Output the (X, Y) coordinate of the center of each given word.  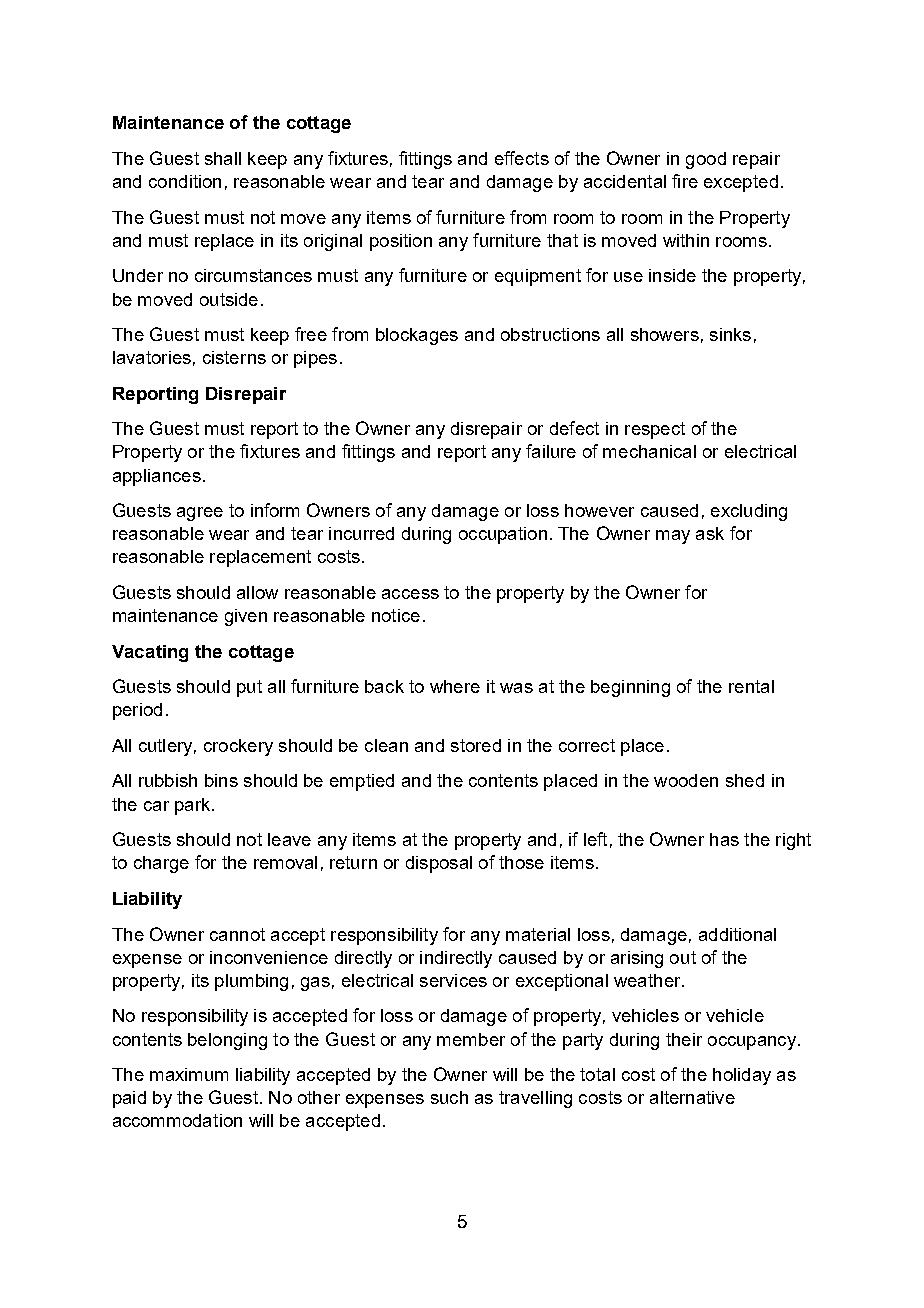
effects (522, 158)
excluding (749, 512)
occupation (503, 535)
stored (476, 745)
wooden (686, 780)
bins (221, 780)
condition (185, 181)
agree (200, 514)
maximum (189, 1074)
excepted (741, 183)
